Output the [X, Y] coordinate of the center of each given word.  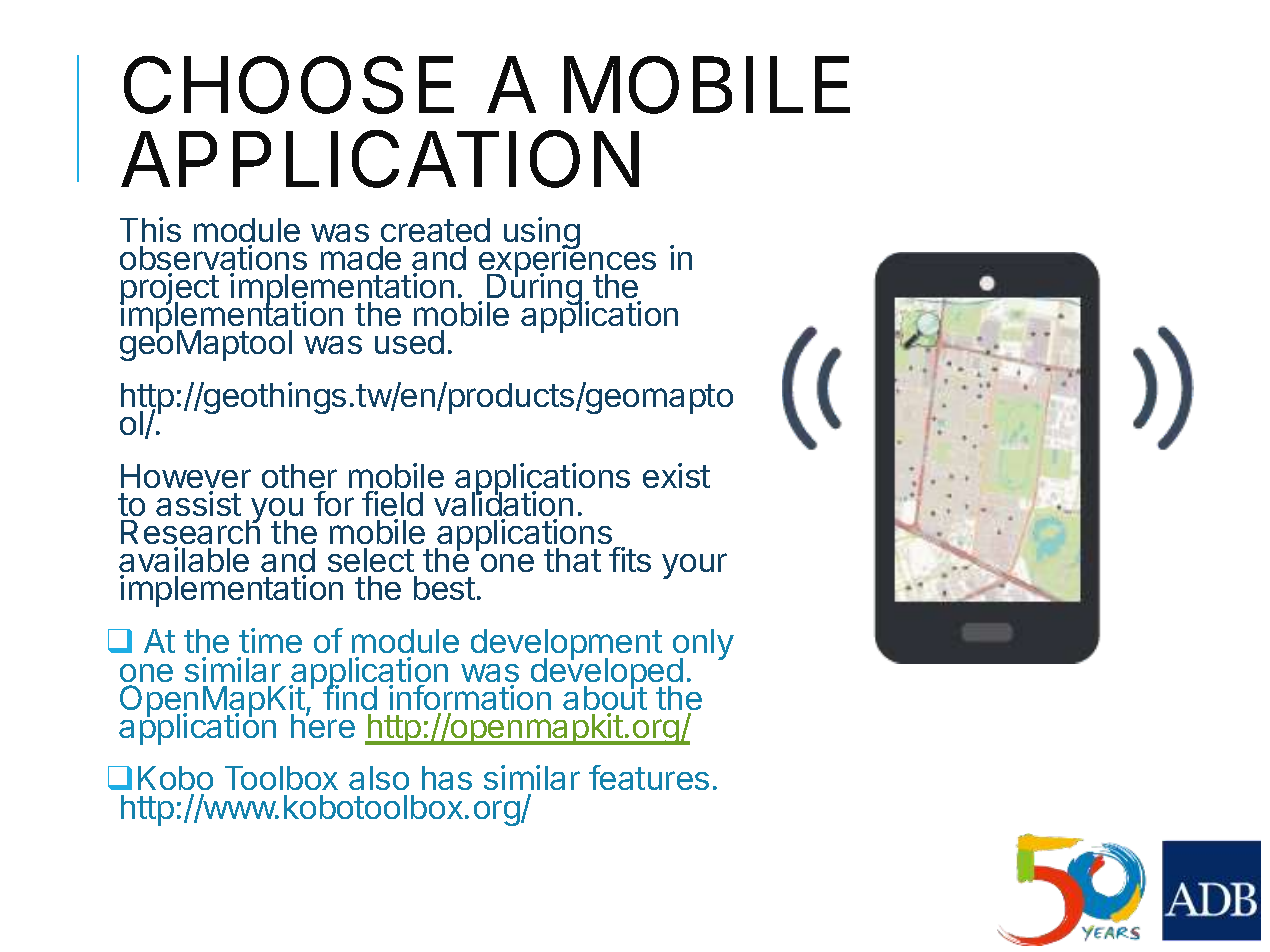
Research [190, 533]
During [534, 290]
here [323, 725]
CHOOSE [289, 85]
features [649, 777]
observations [213, 257]
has [447, 778]
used [409, 342]
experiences [567, 262]
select [371, 560]
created [435, 230]
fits [630, 559]
